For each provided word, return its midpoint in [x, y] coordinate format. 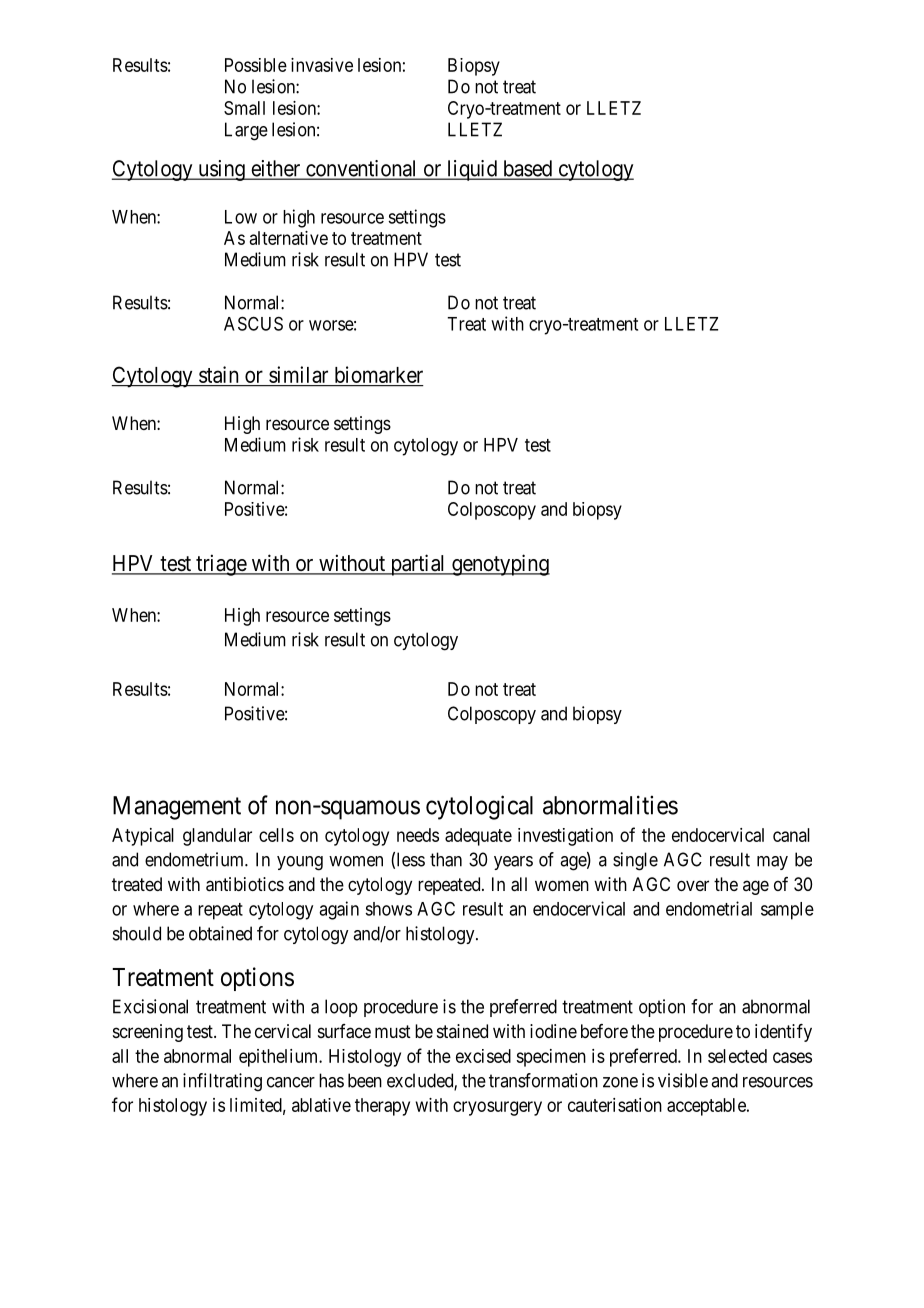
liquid [472, 170]
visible [683, 1080]
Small [244, 108]
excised [483, 1056]
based [527, 169]
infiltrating [222, 1082]
